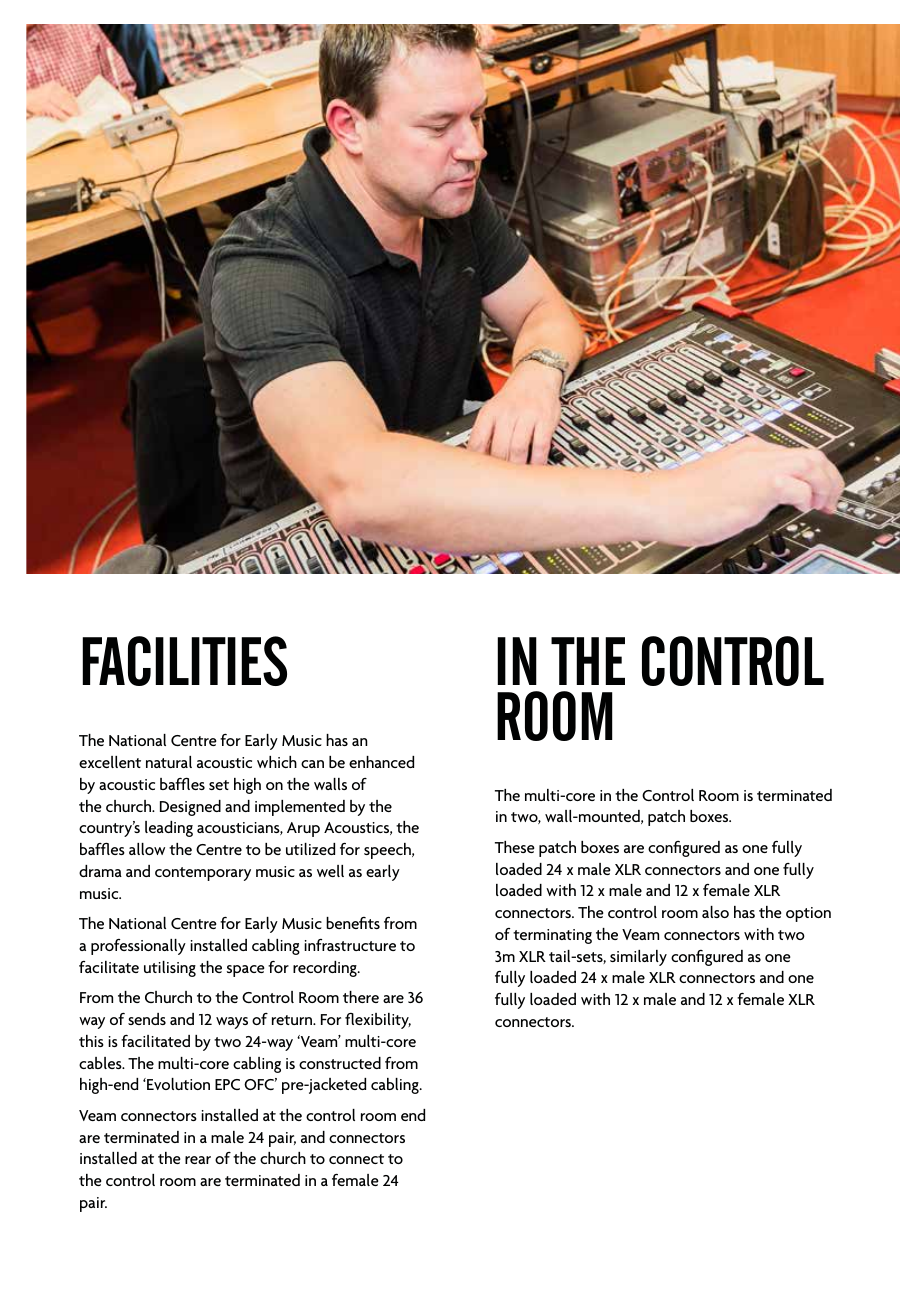 The width and height of the image is (924, 1308). I want to click on flexibility, so click(378, 1021).
